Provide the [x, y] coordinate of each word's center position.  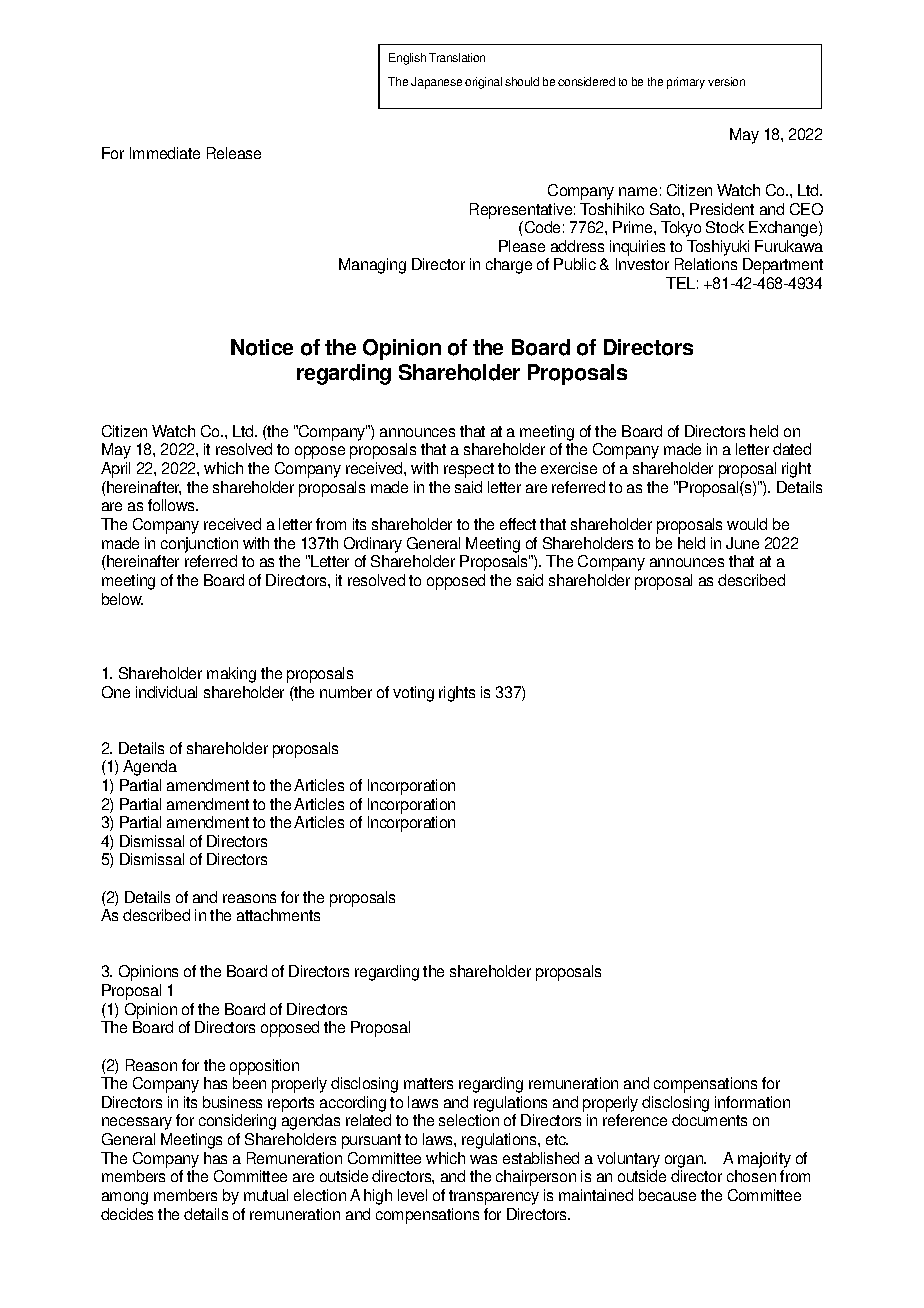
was [483, 1159]
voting [413, 694]
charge [509, 266]
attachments [278, 915]
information [752, 1102]
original [483, 83]
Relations [706, 264]
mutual [266, 1195]
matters [428, 1083]
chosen [751, 1176]
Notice [262, 347]
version [726, 81]
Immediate [165, 153]
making [231, 675]
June [742, 543]
